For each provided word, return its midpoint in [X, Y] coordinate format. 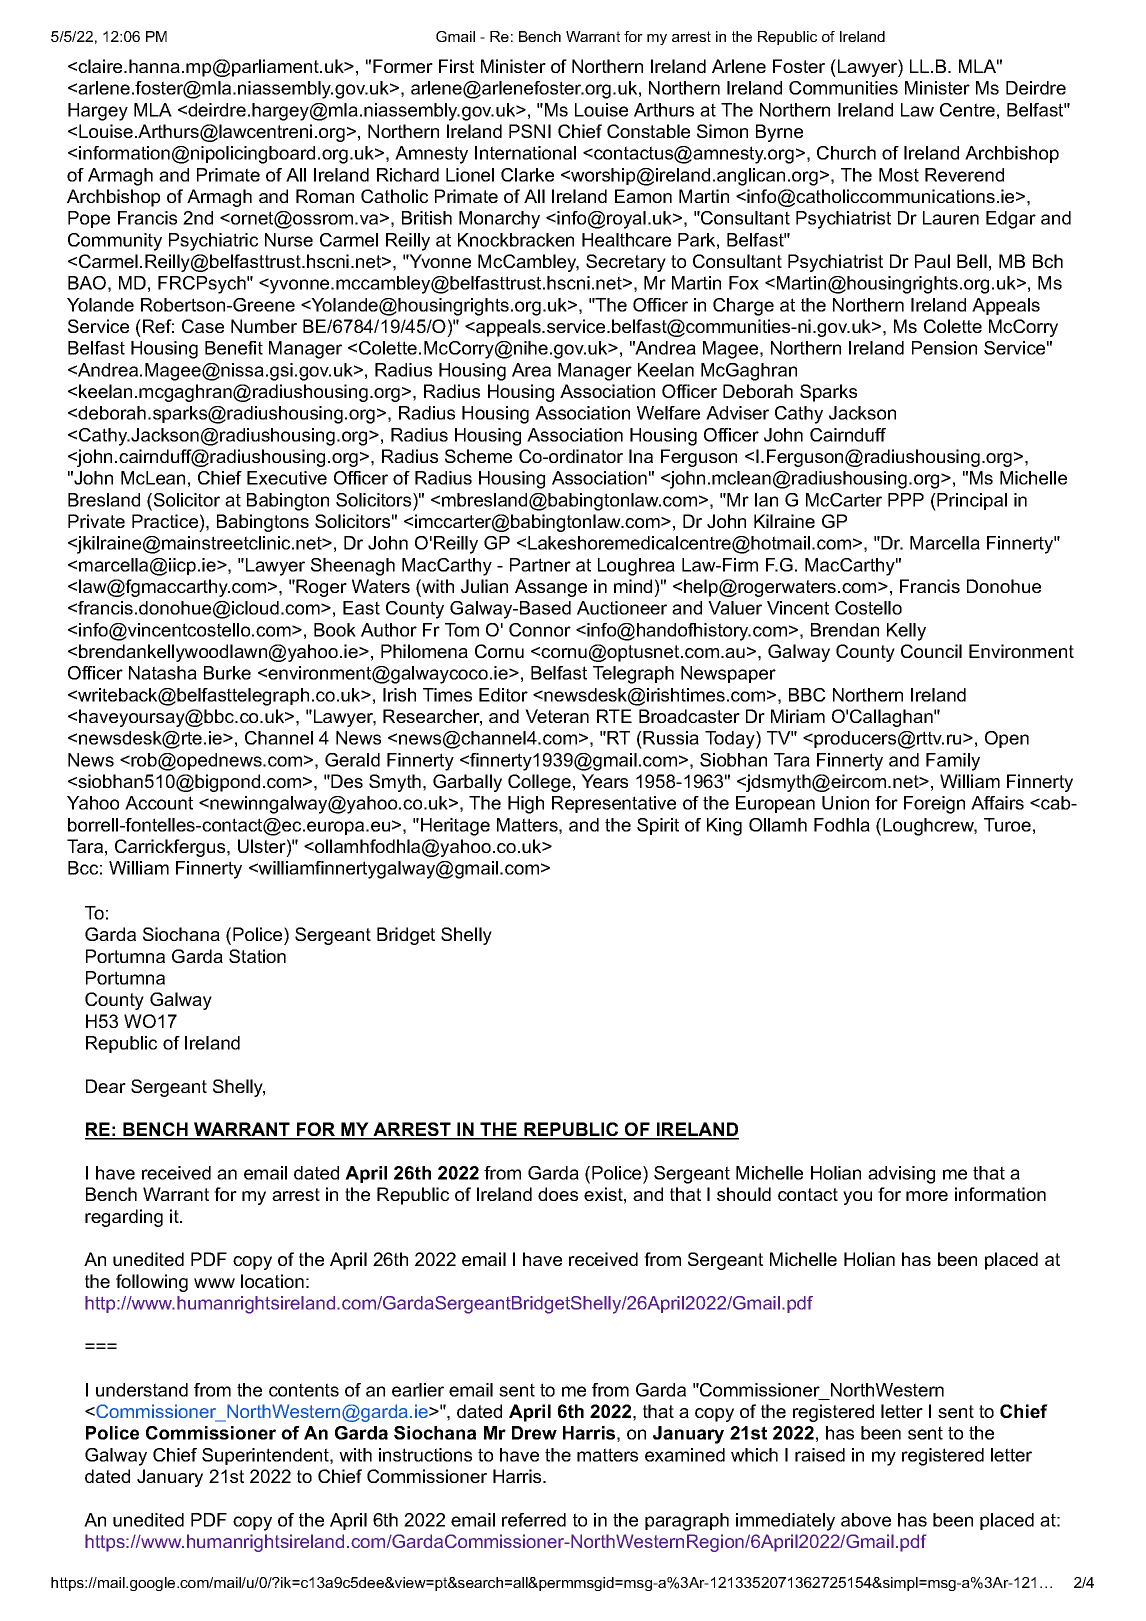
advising [901, 1175]
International [525, 153]
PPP [906, 500]
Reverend [964, 175]
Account [159, 803]
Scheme [478, 456]
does [558, 1194]
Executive [287, 478]
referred [534, 1520]
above [866, 1520]
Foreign [934, 805]
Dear [106, 1086]
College [539, 783]
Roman [325, 196]
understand [142, 1390]
